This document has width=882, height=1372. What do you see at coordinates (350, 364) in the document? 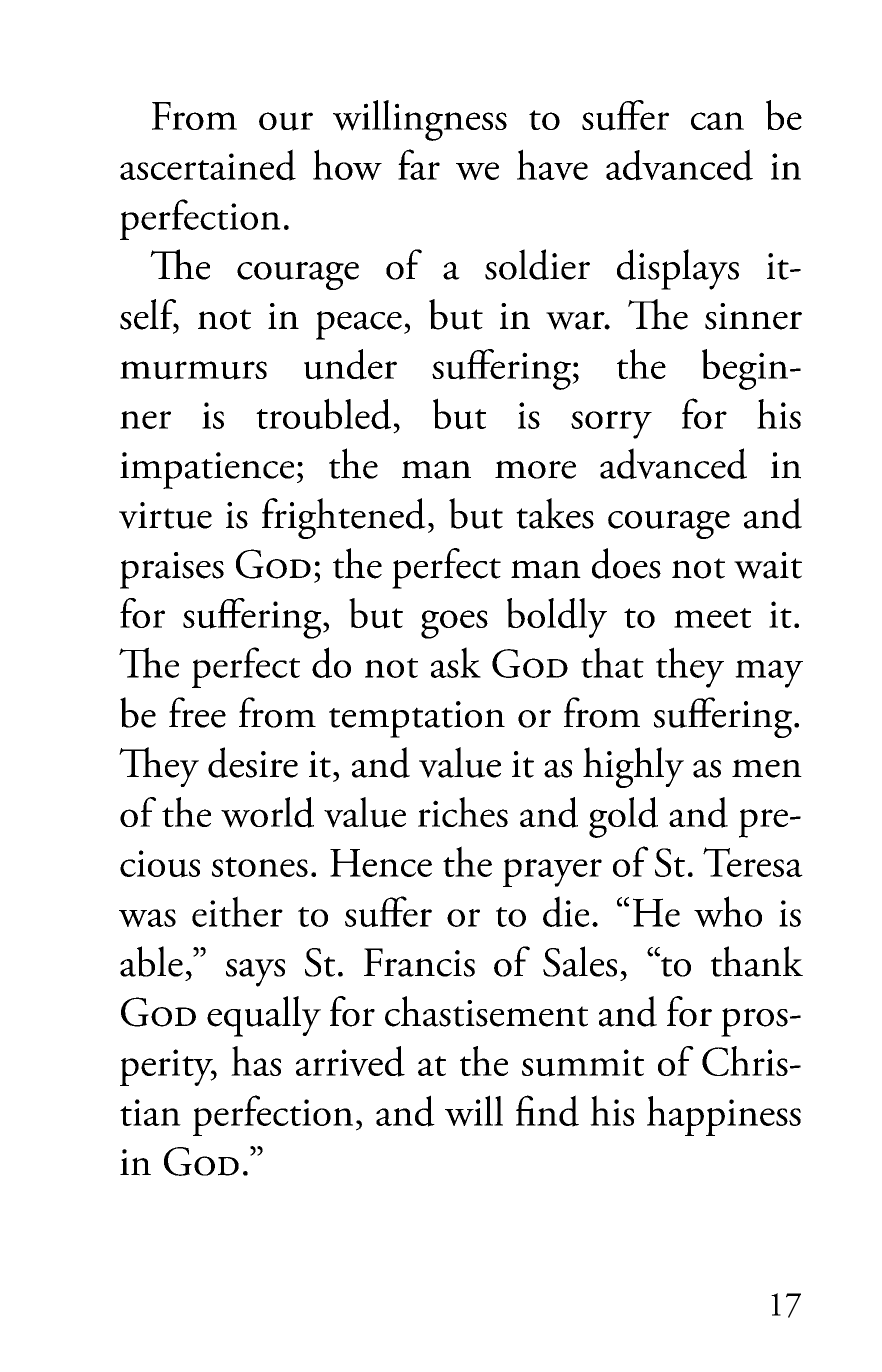
I see `under` at bounding box center [350, 364].
